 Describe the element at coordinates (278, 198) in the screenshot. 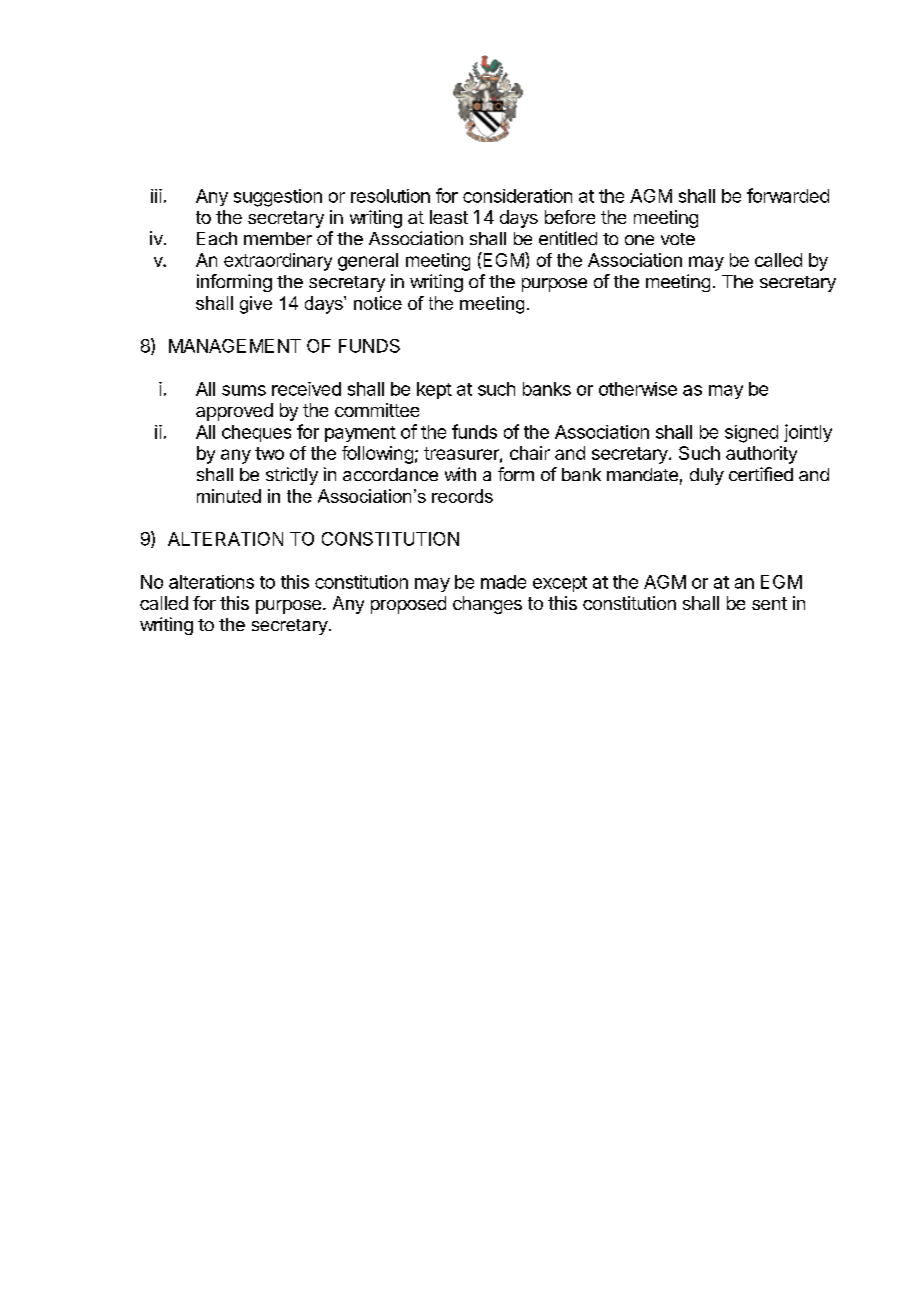

I see `suggestion` at that location.
